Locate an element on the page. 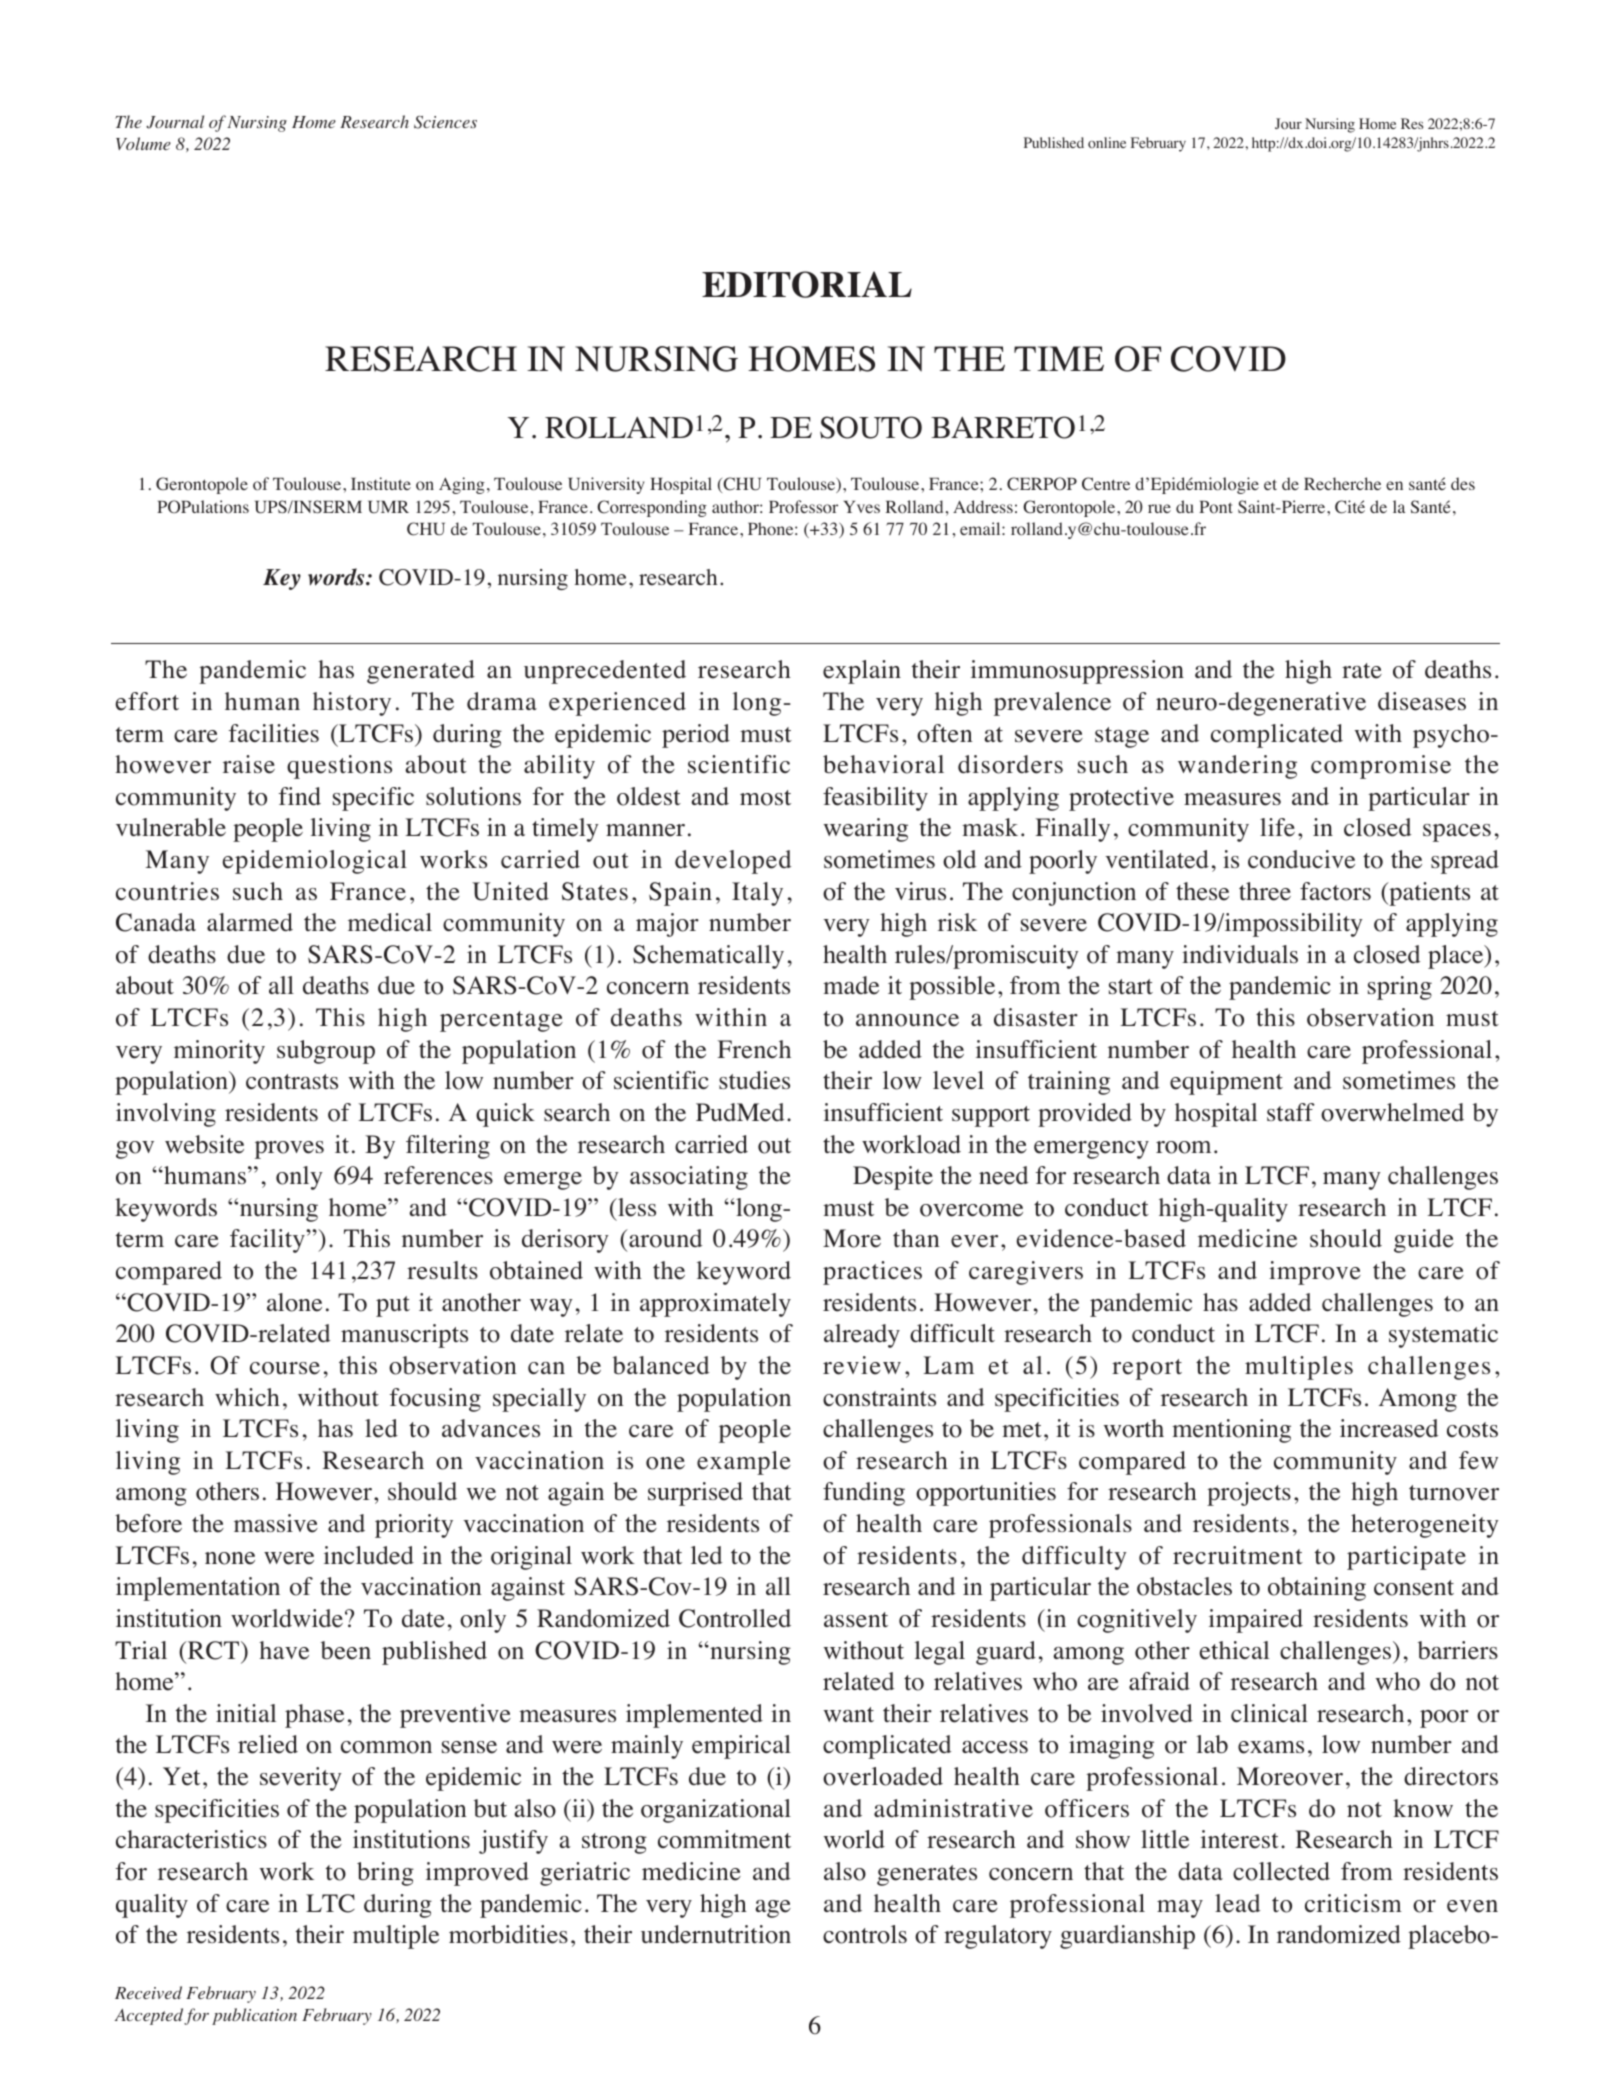 The width and height of the page is (1613, 2087). online is located at coordinates (1107, 142).
